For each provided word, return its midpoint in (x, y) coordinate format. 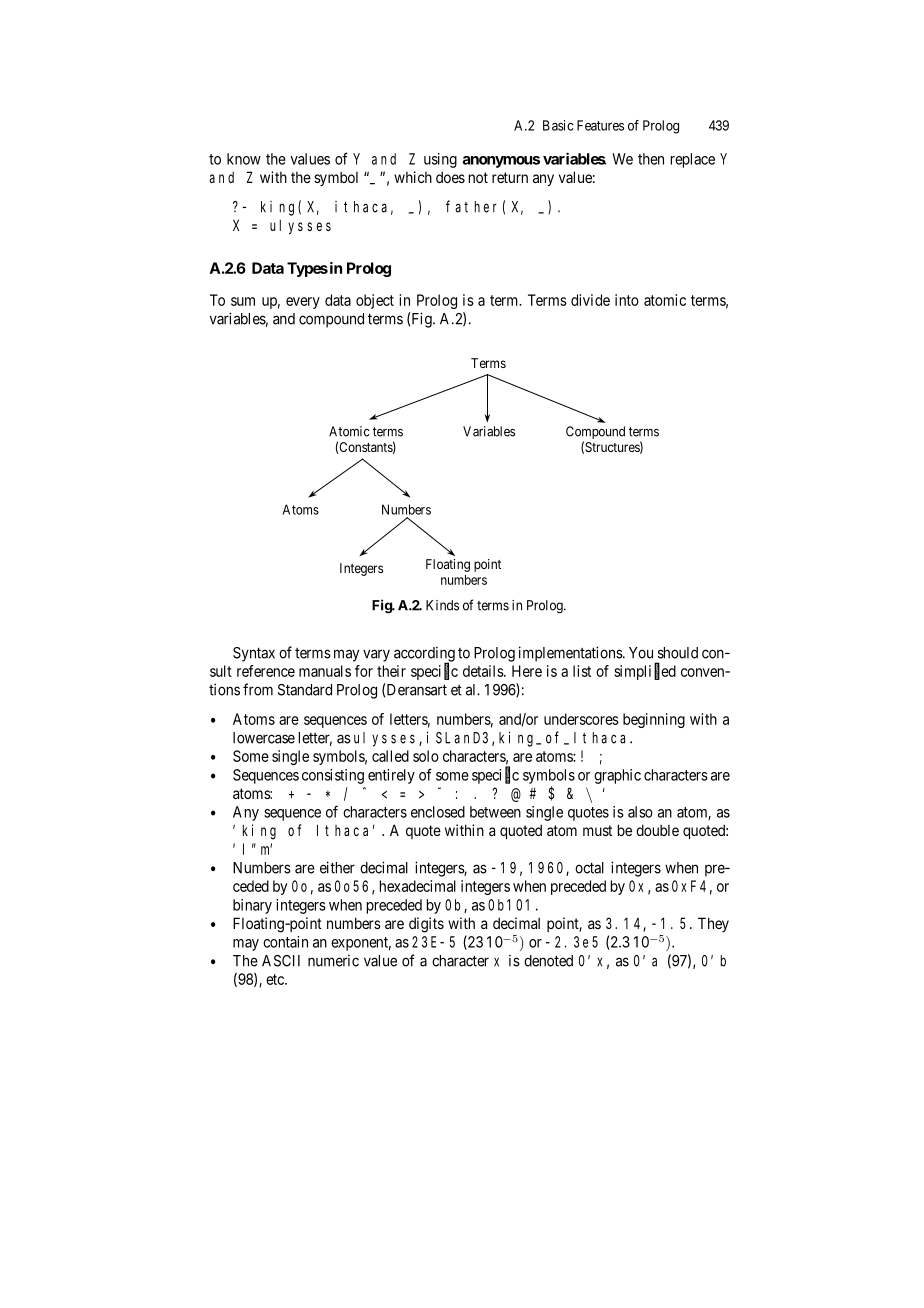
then (651, 159)
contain (285, 942)
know (244, 159)
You (641, 653)
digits (426, 925)
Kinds (442, 605)
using (440, 160)
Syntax (254, 654)
